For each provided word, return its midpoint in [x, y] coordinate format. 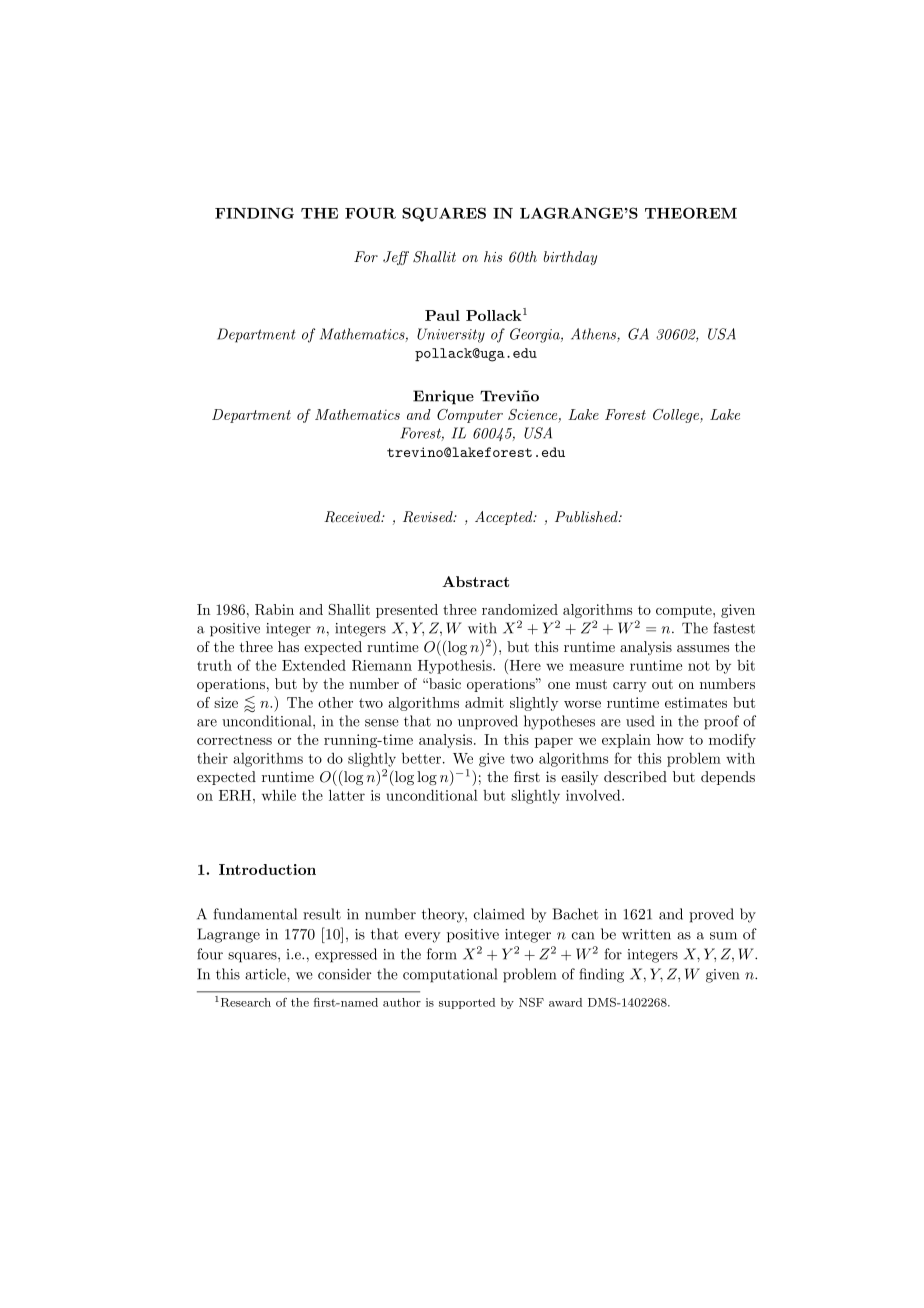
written [646, 934]
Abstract [475, 581]
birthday [570, 258]
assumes [703, 648]
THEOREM [691, 213]
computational [450, 975]
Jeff [396, 258]
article [266, 974]
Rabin [274, 609]
